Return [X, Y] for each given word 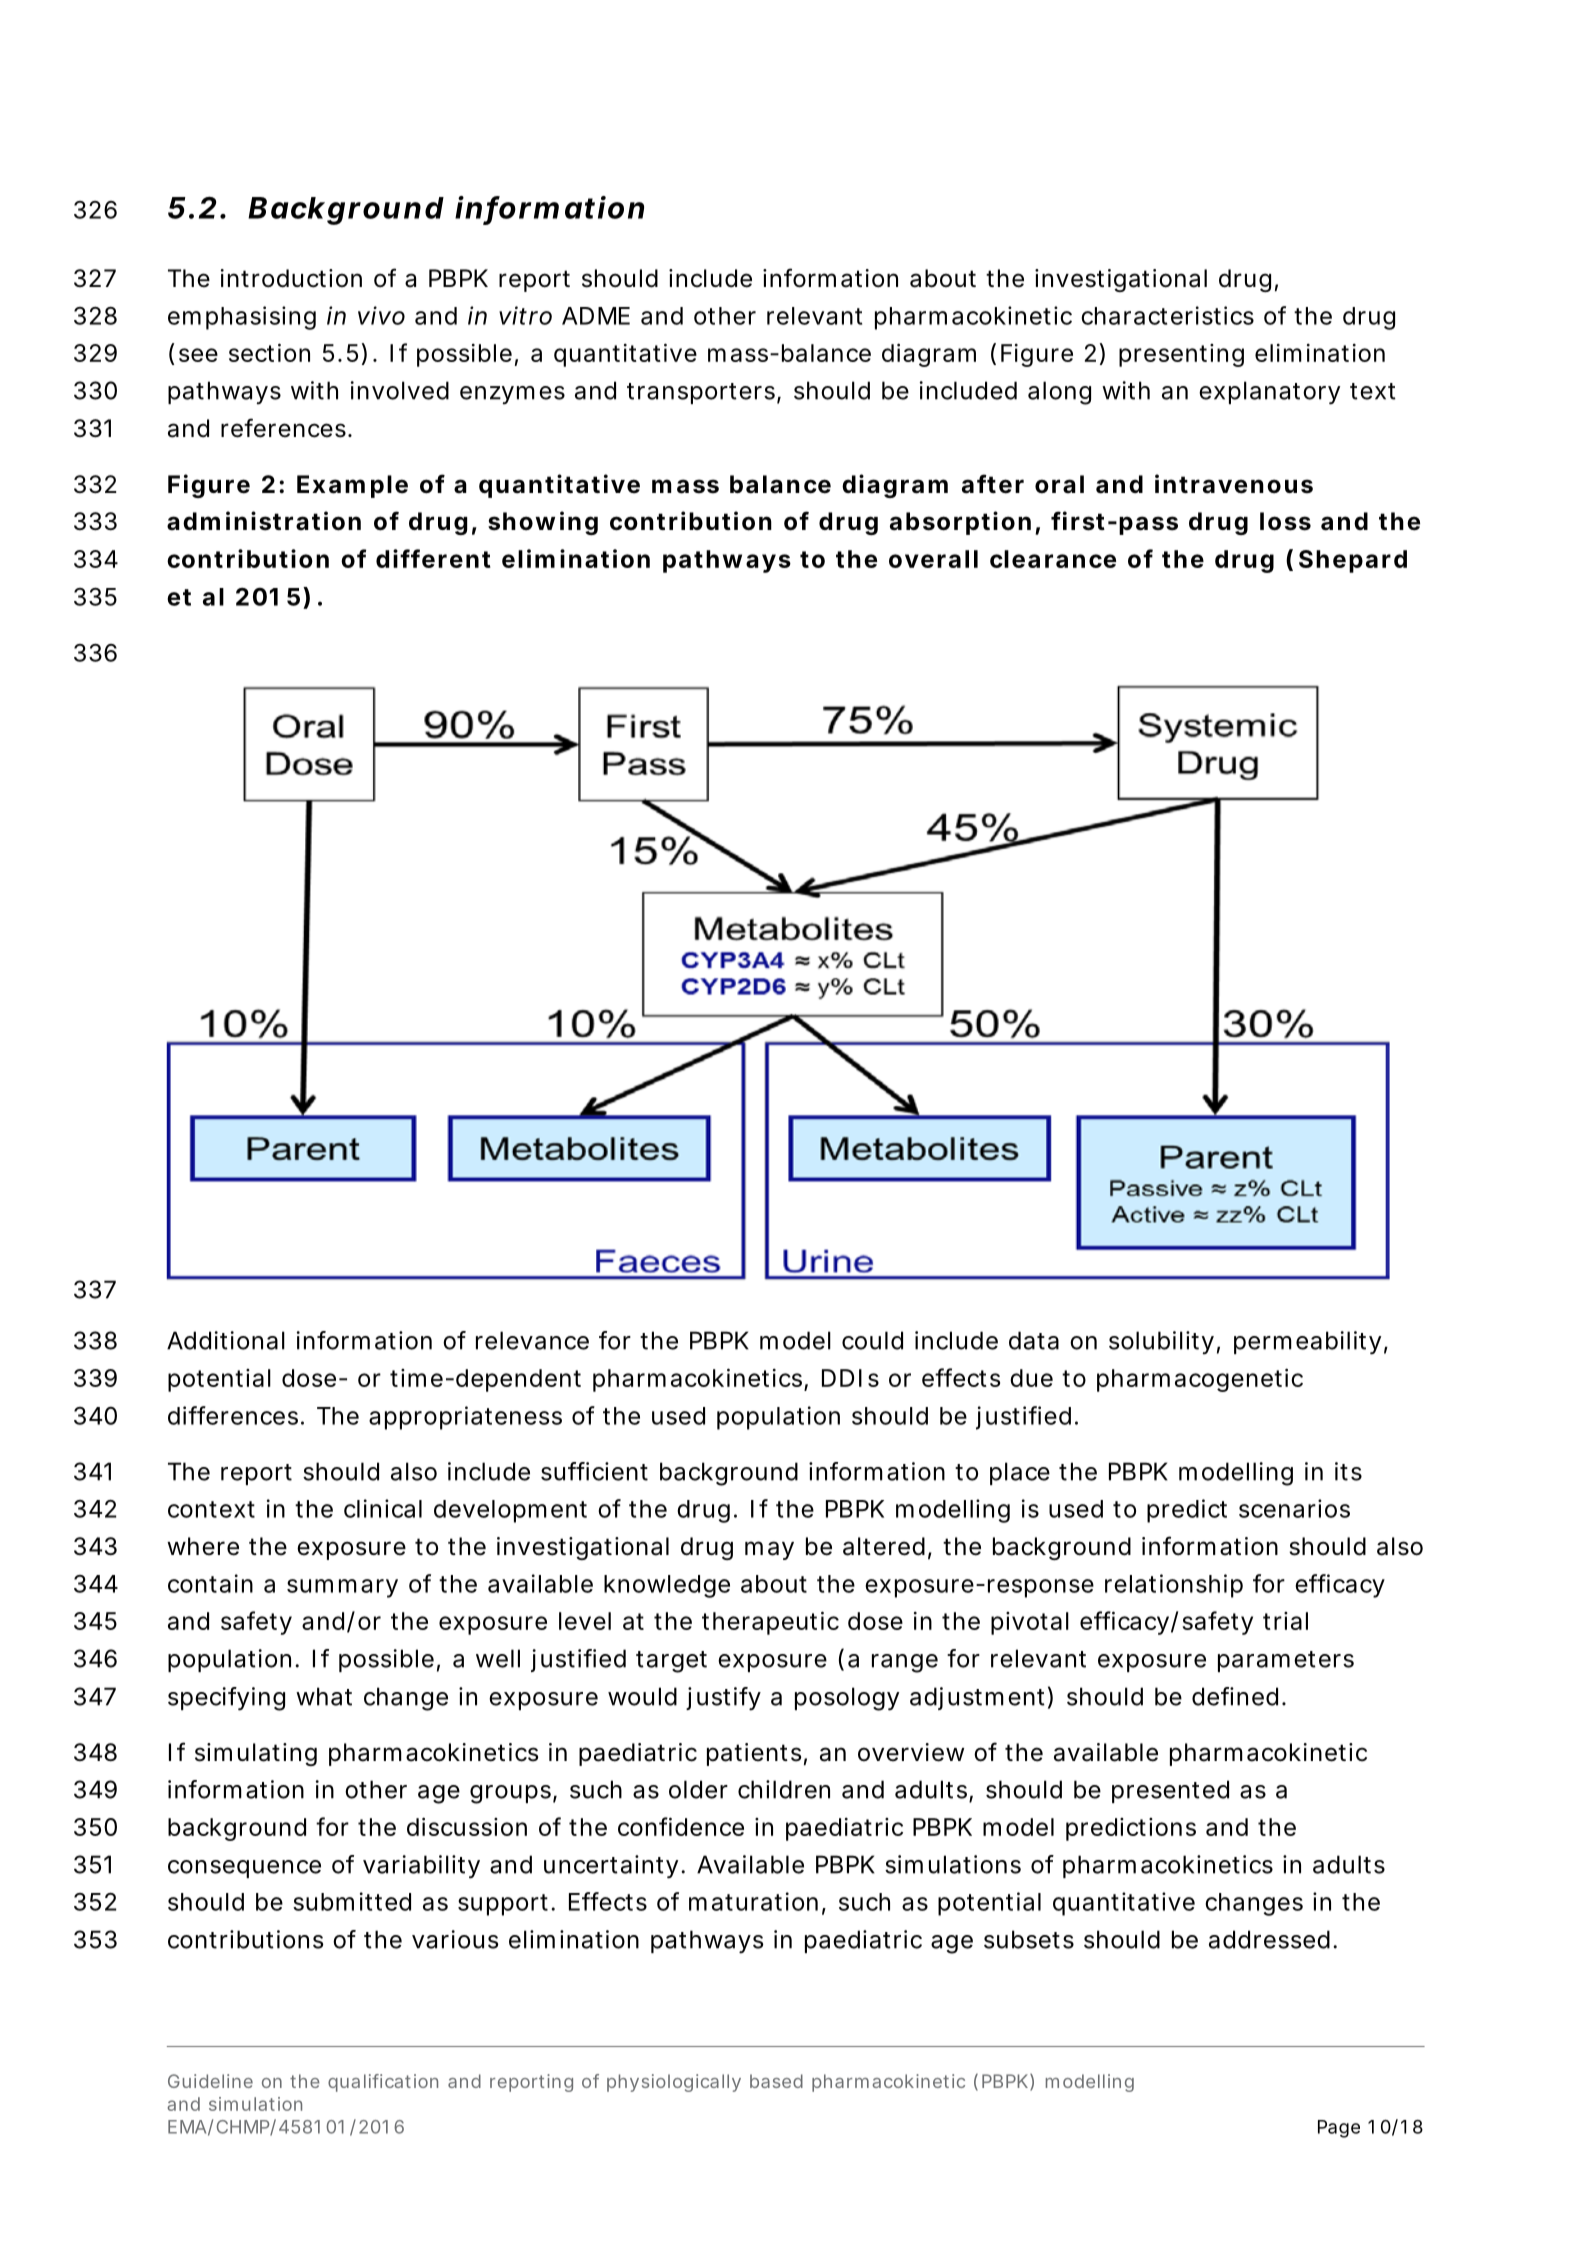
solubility [1161, 1343]
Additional [226, 1340]
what [324, 1696]
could [872, 1340]
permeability [1307, 1343]
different [433, 558]
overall [933, 559]
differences [233, 1415]
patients [754, 1754]
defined [1235, 1696]
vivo [381, 315]
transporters [702, 393]
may [769, 1550]
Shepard [1353, 561]
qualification [383, 2083]
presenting [1181, 355]
